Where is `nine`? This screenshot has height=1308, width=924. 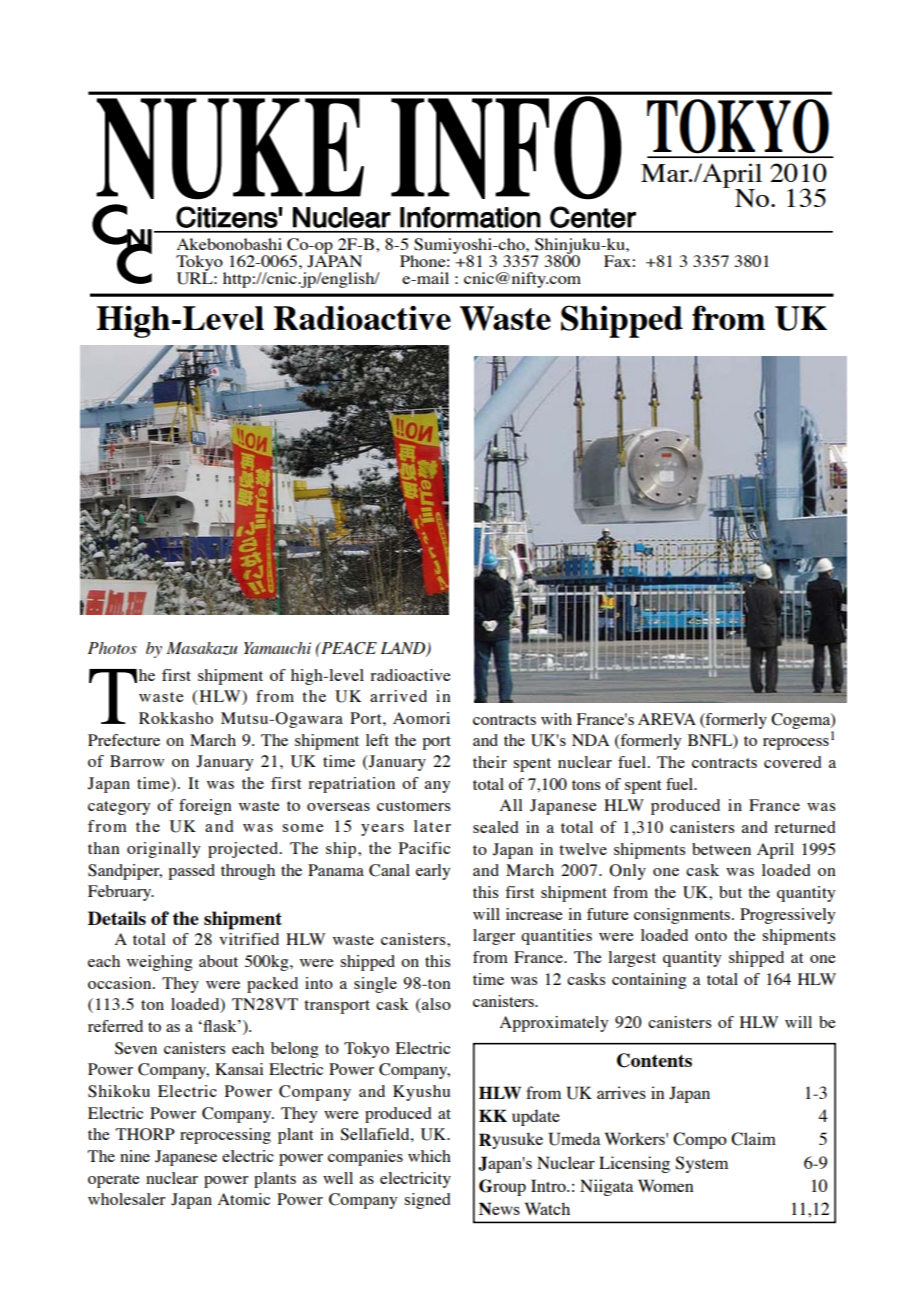 nine is located at coordinates (135, 1156).
